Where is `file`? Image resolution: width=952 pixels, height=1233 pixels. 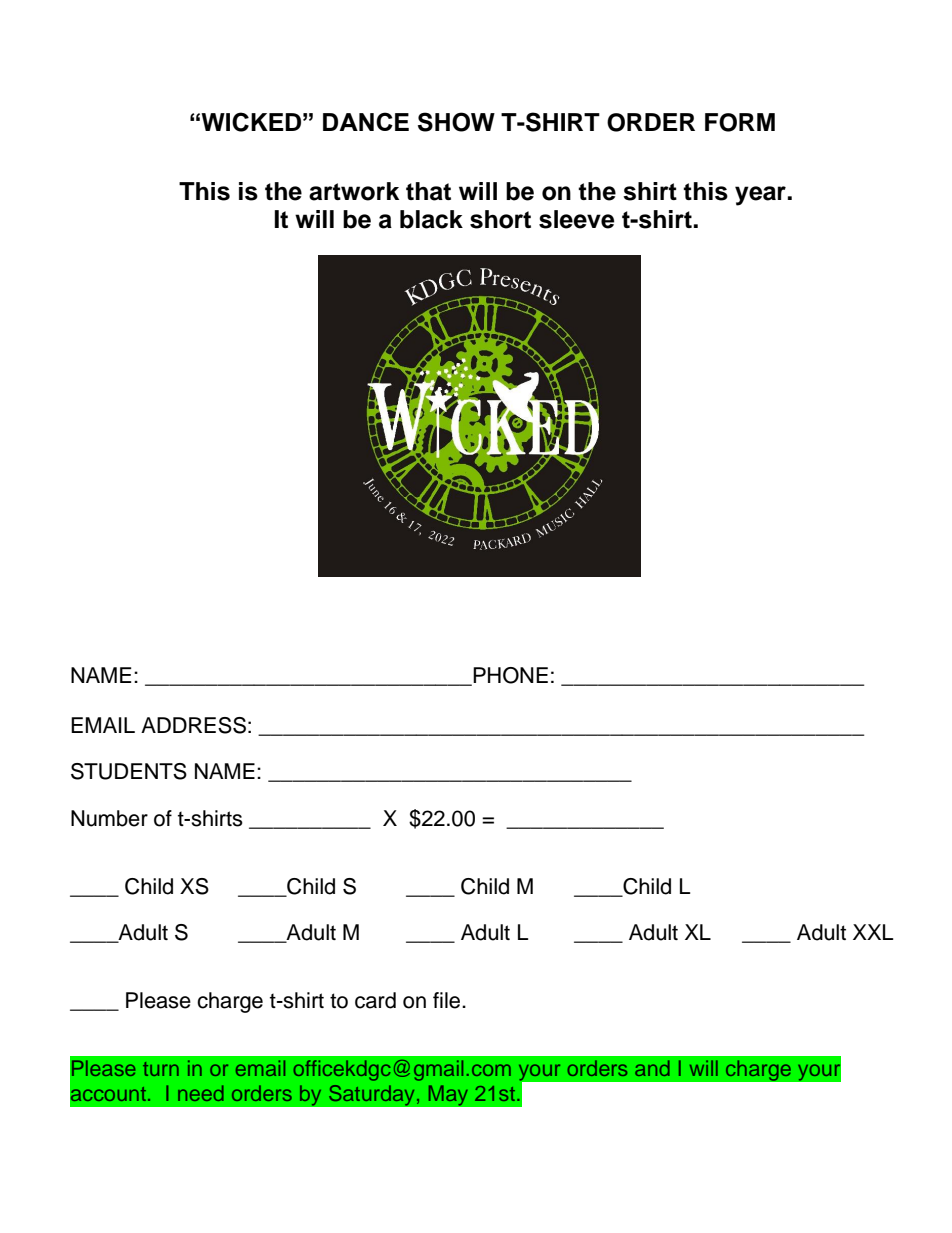 file is located at coordinates (448, 1000).
